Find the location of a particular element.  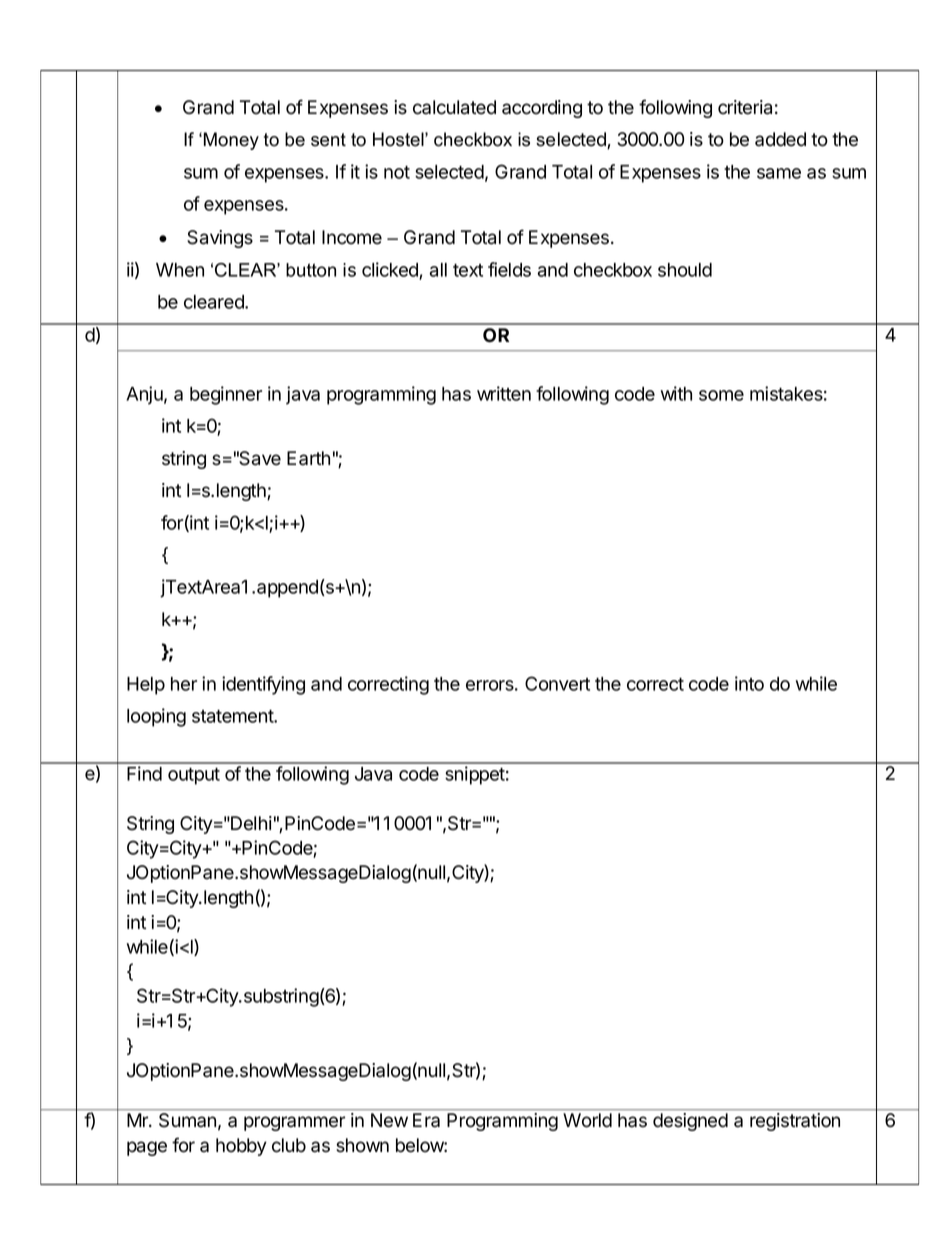

hobby is located at coordinates (241, 1147).
